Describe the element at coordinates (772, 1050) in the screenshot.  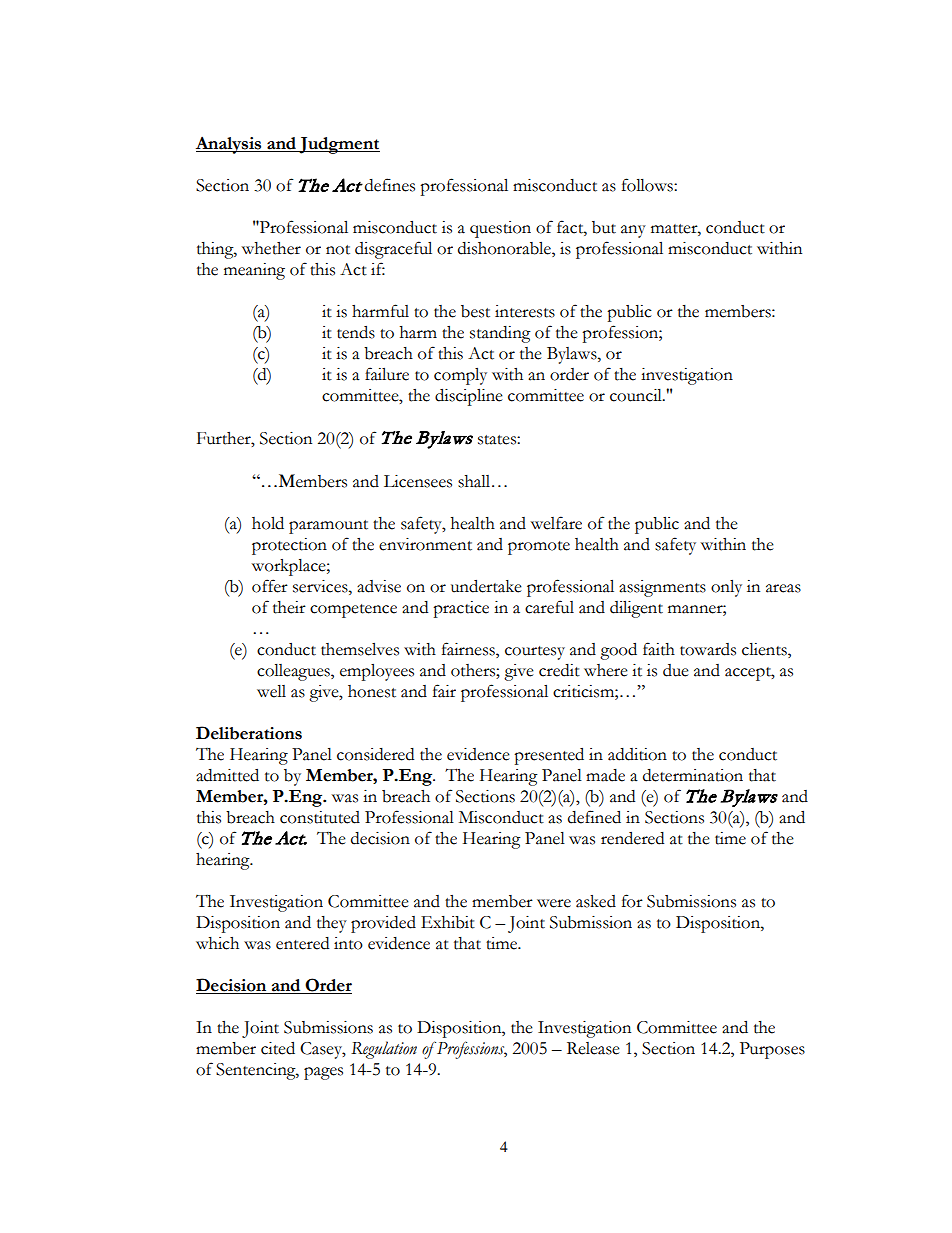
I see `Purposes` at that location.
